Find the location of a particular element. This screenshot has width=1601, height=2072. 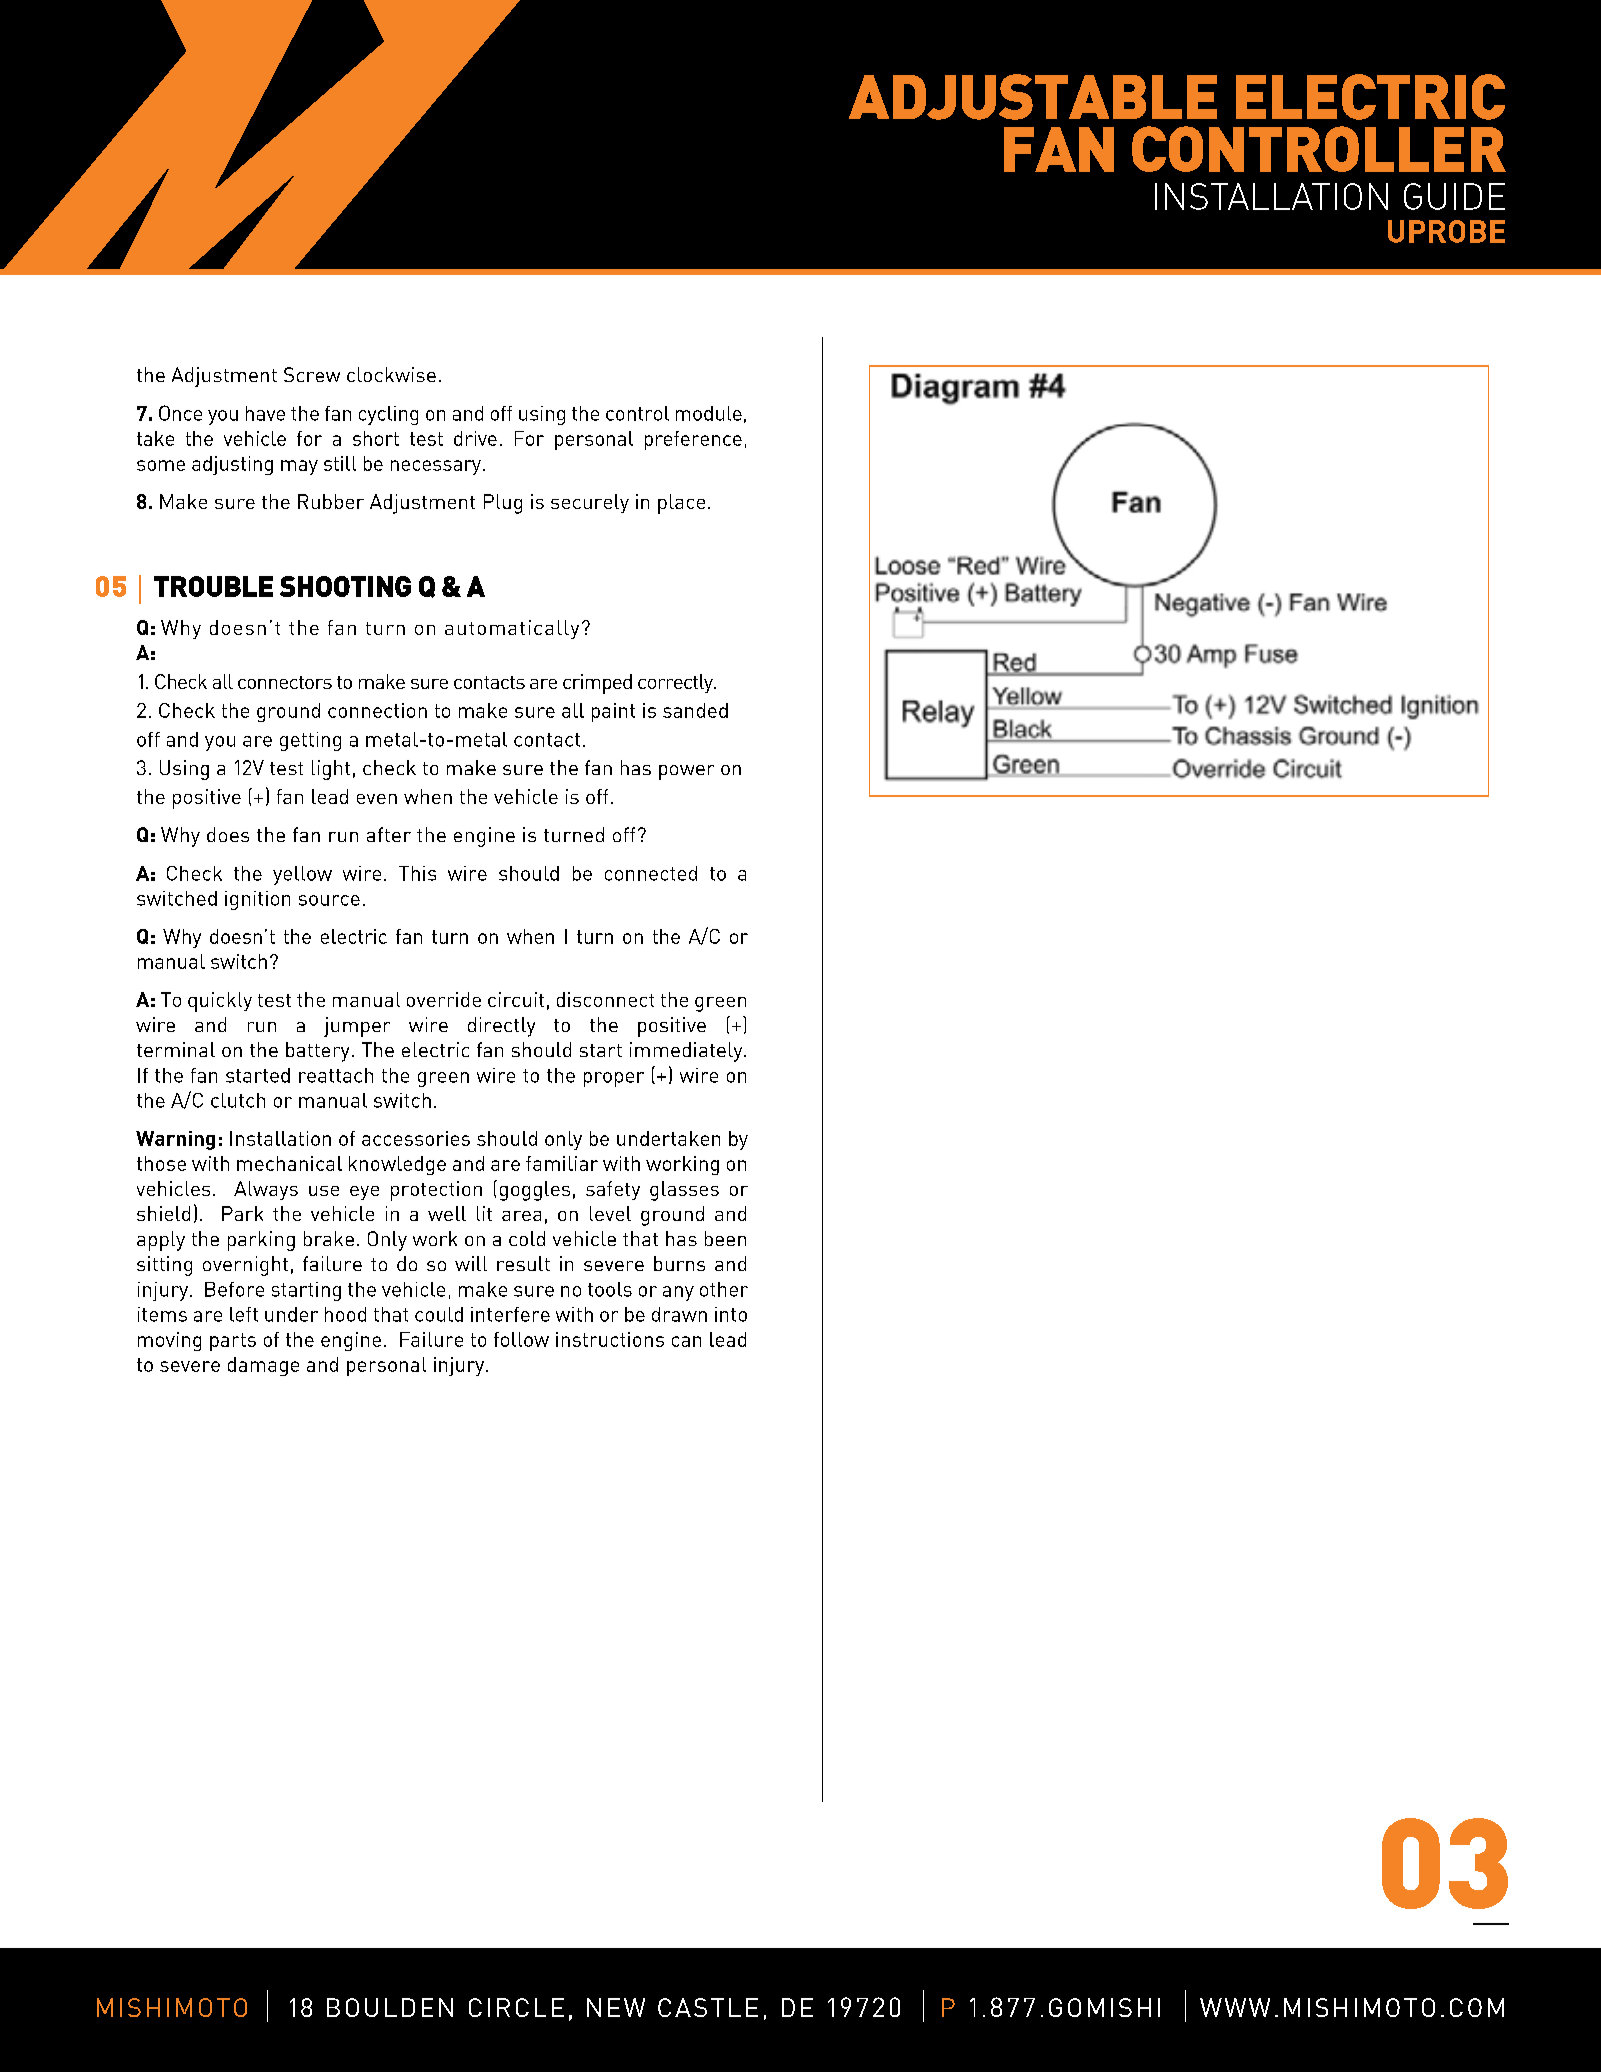

been is located at coordinates (725, 1238).
